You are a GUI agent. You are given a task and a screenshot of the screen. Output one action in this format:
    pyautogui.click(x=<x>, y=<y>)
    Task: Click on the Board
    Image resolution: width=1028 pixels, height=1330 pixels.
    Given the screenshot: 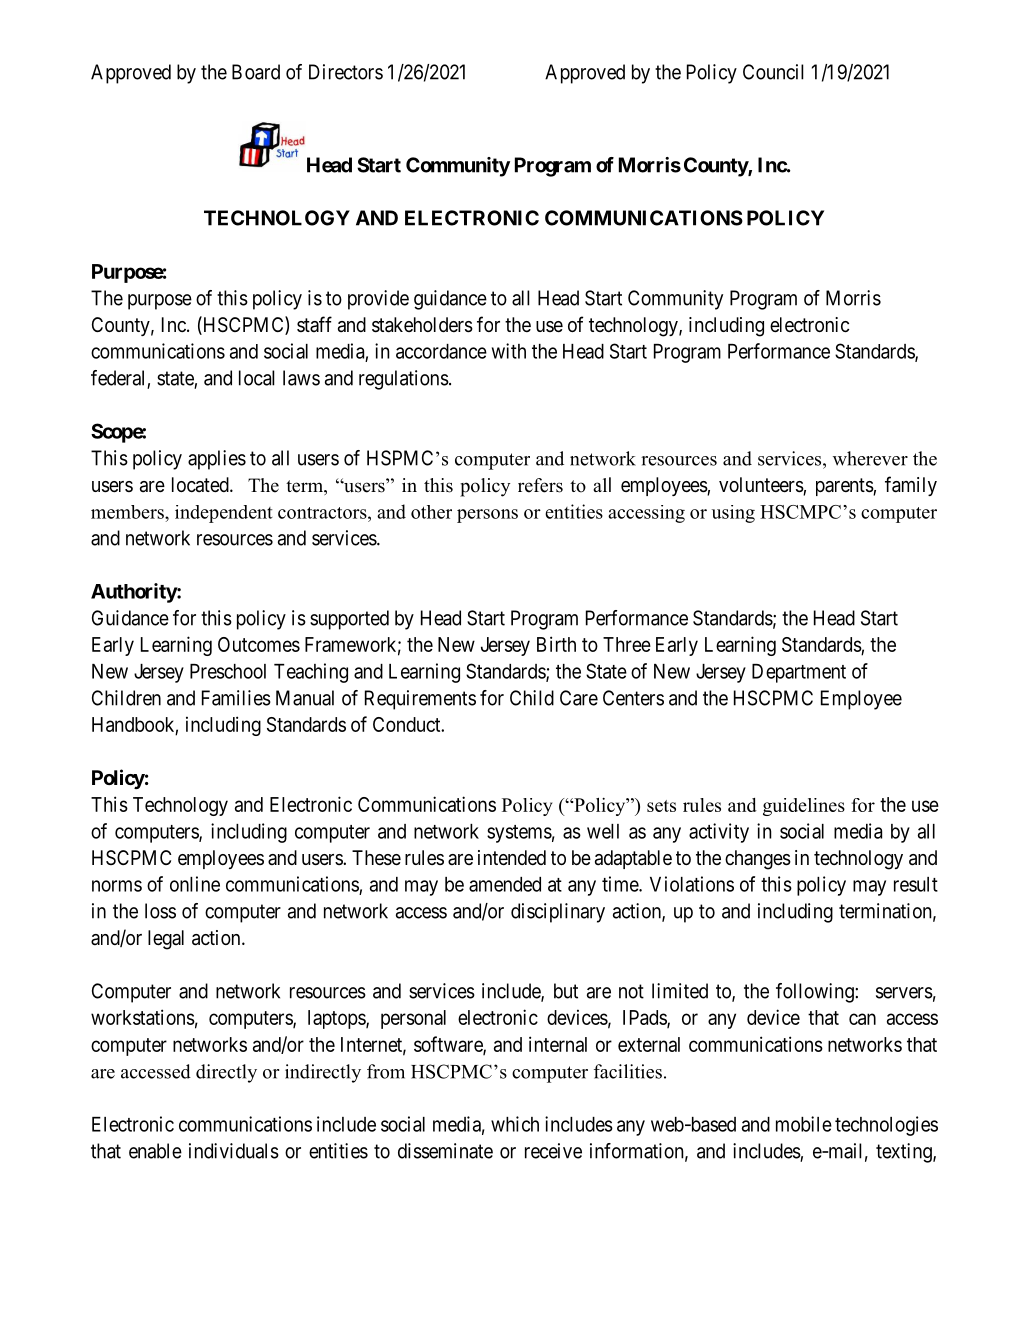 What is the action you would take?
    pyautogui.click(x=256, y=72)
